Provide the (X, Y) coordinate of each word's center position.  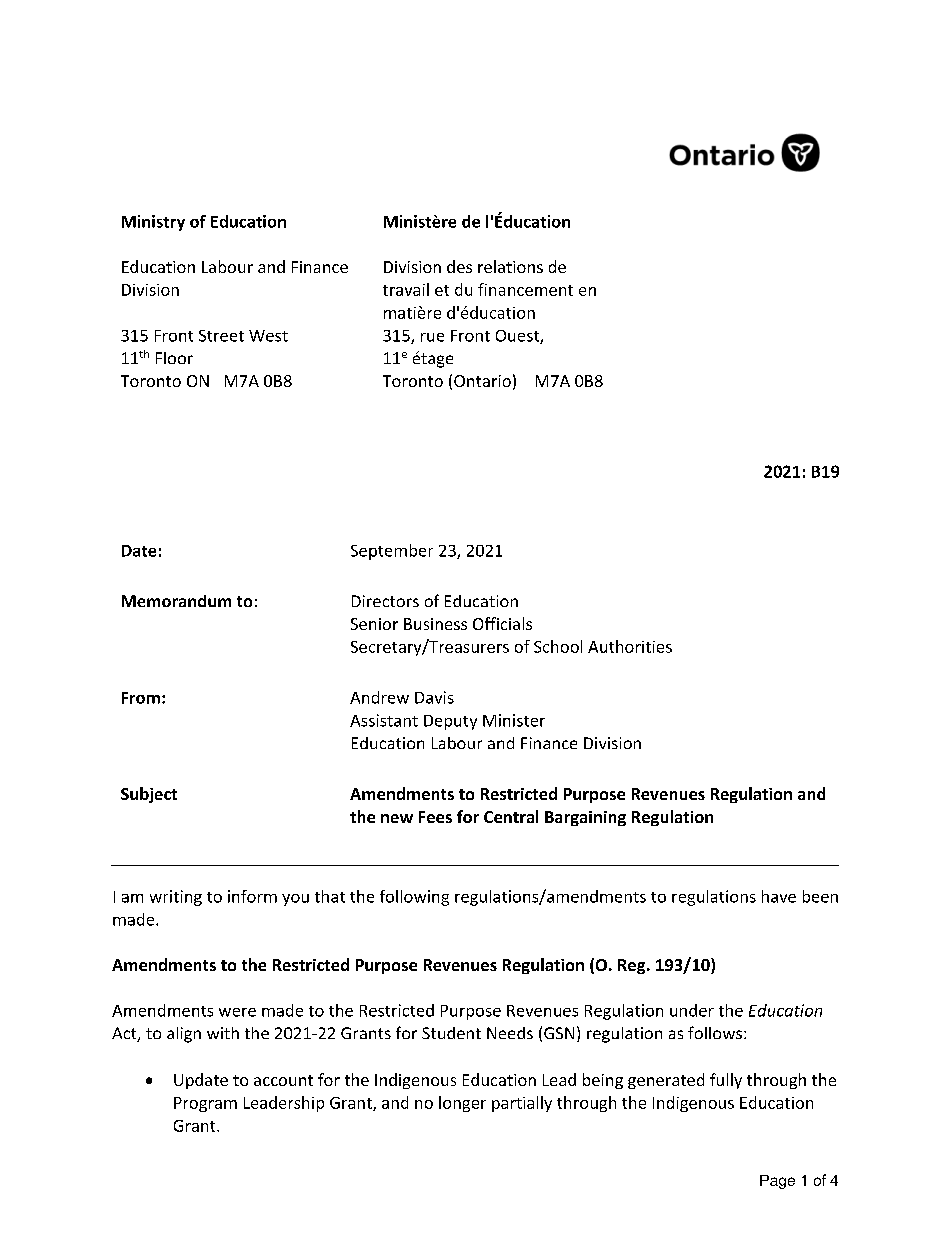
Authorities (630, 646)
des (459, 266)
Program (205, 1104)
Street (221, 336)
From (141, 698)
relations (510, 266)
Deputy (450, 722)
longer (462, 1104)
